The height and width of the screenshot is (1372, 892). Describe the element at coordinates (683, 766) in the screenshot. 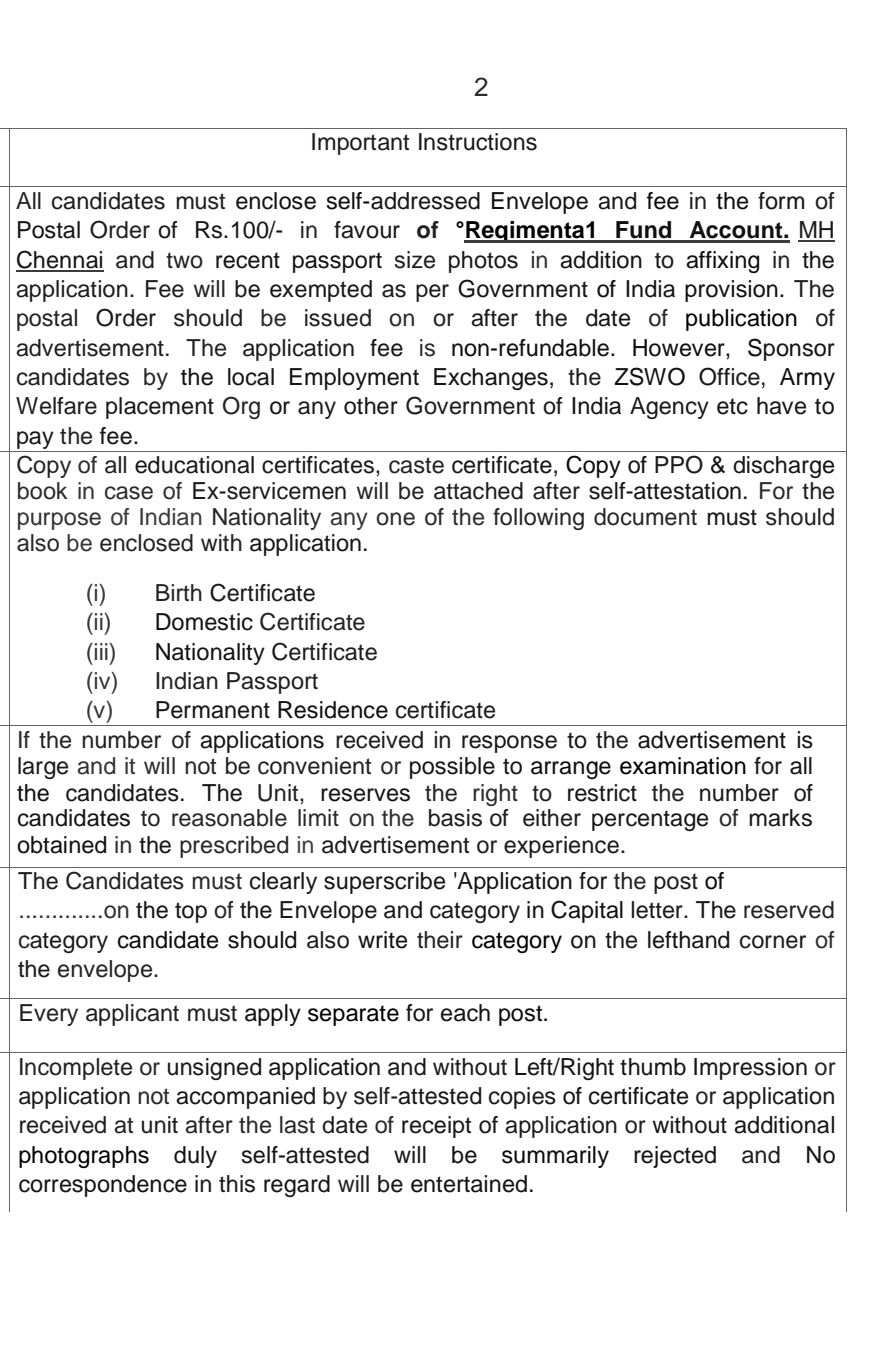

I see `examination` at that location.
